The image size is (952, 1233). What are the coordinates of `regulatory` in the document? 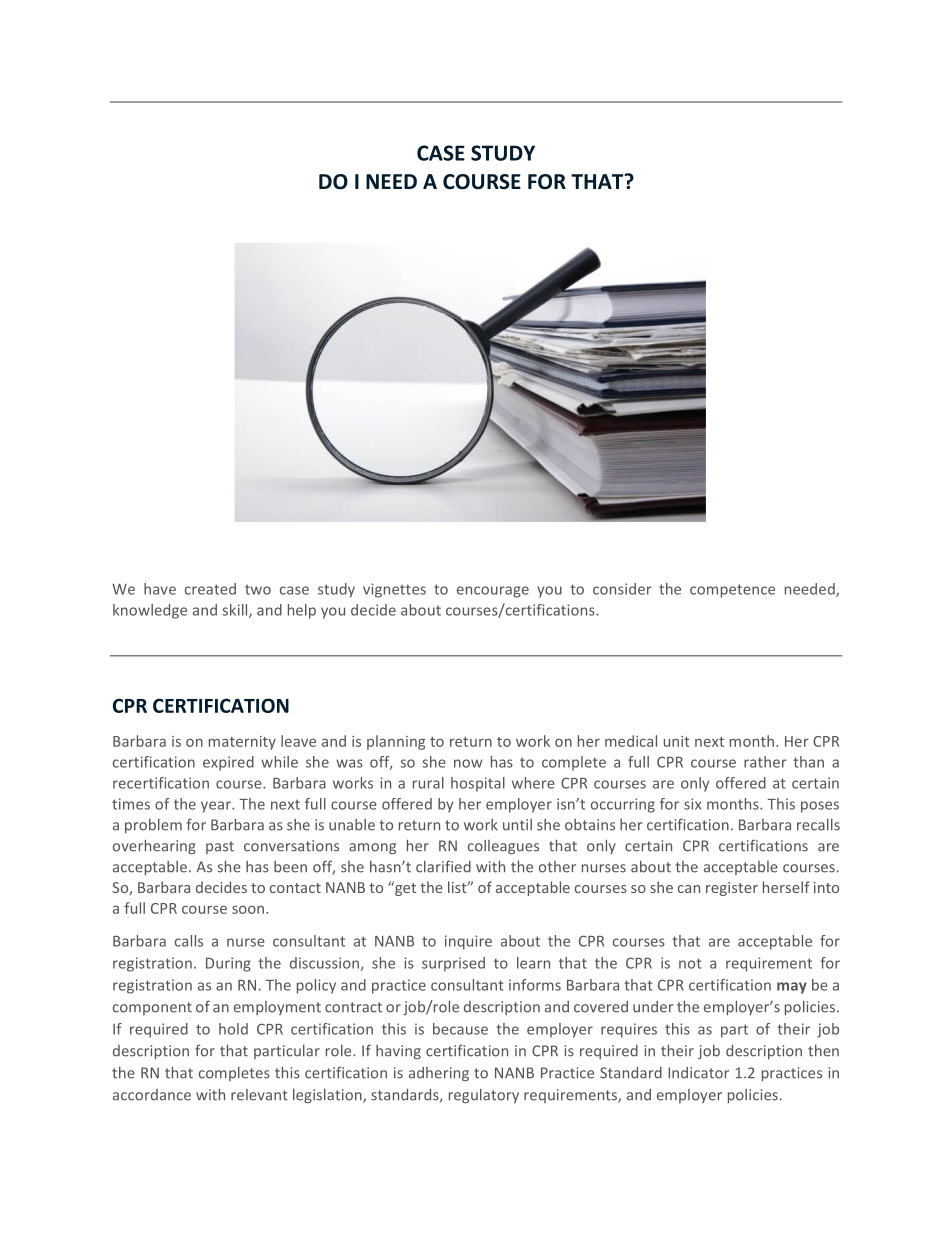 It's located at (484, 1096).
